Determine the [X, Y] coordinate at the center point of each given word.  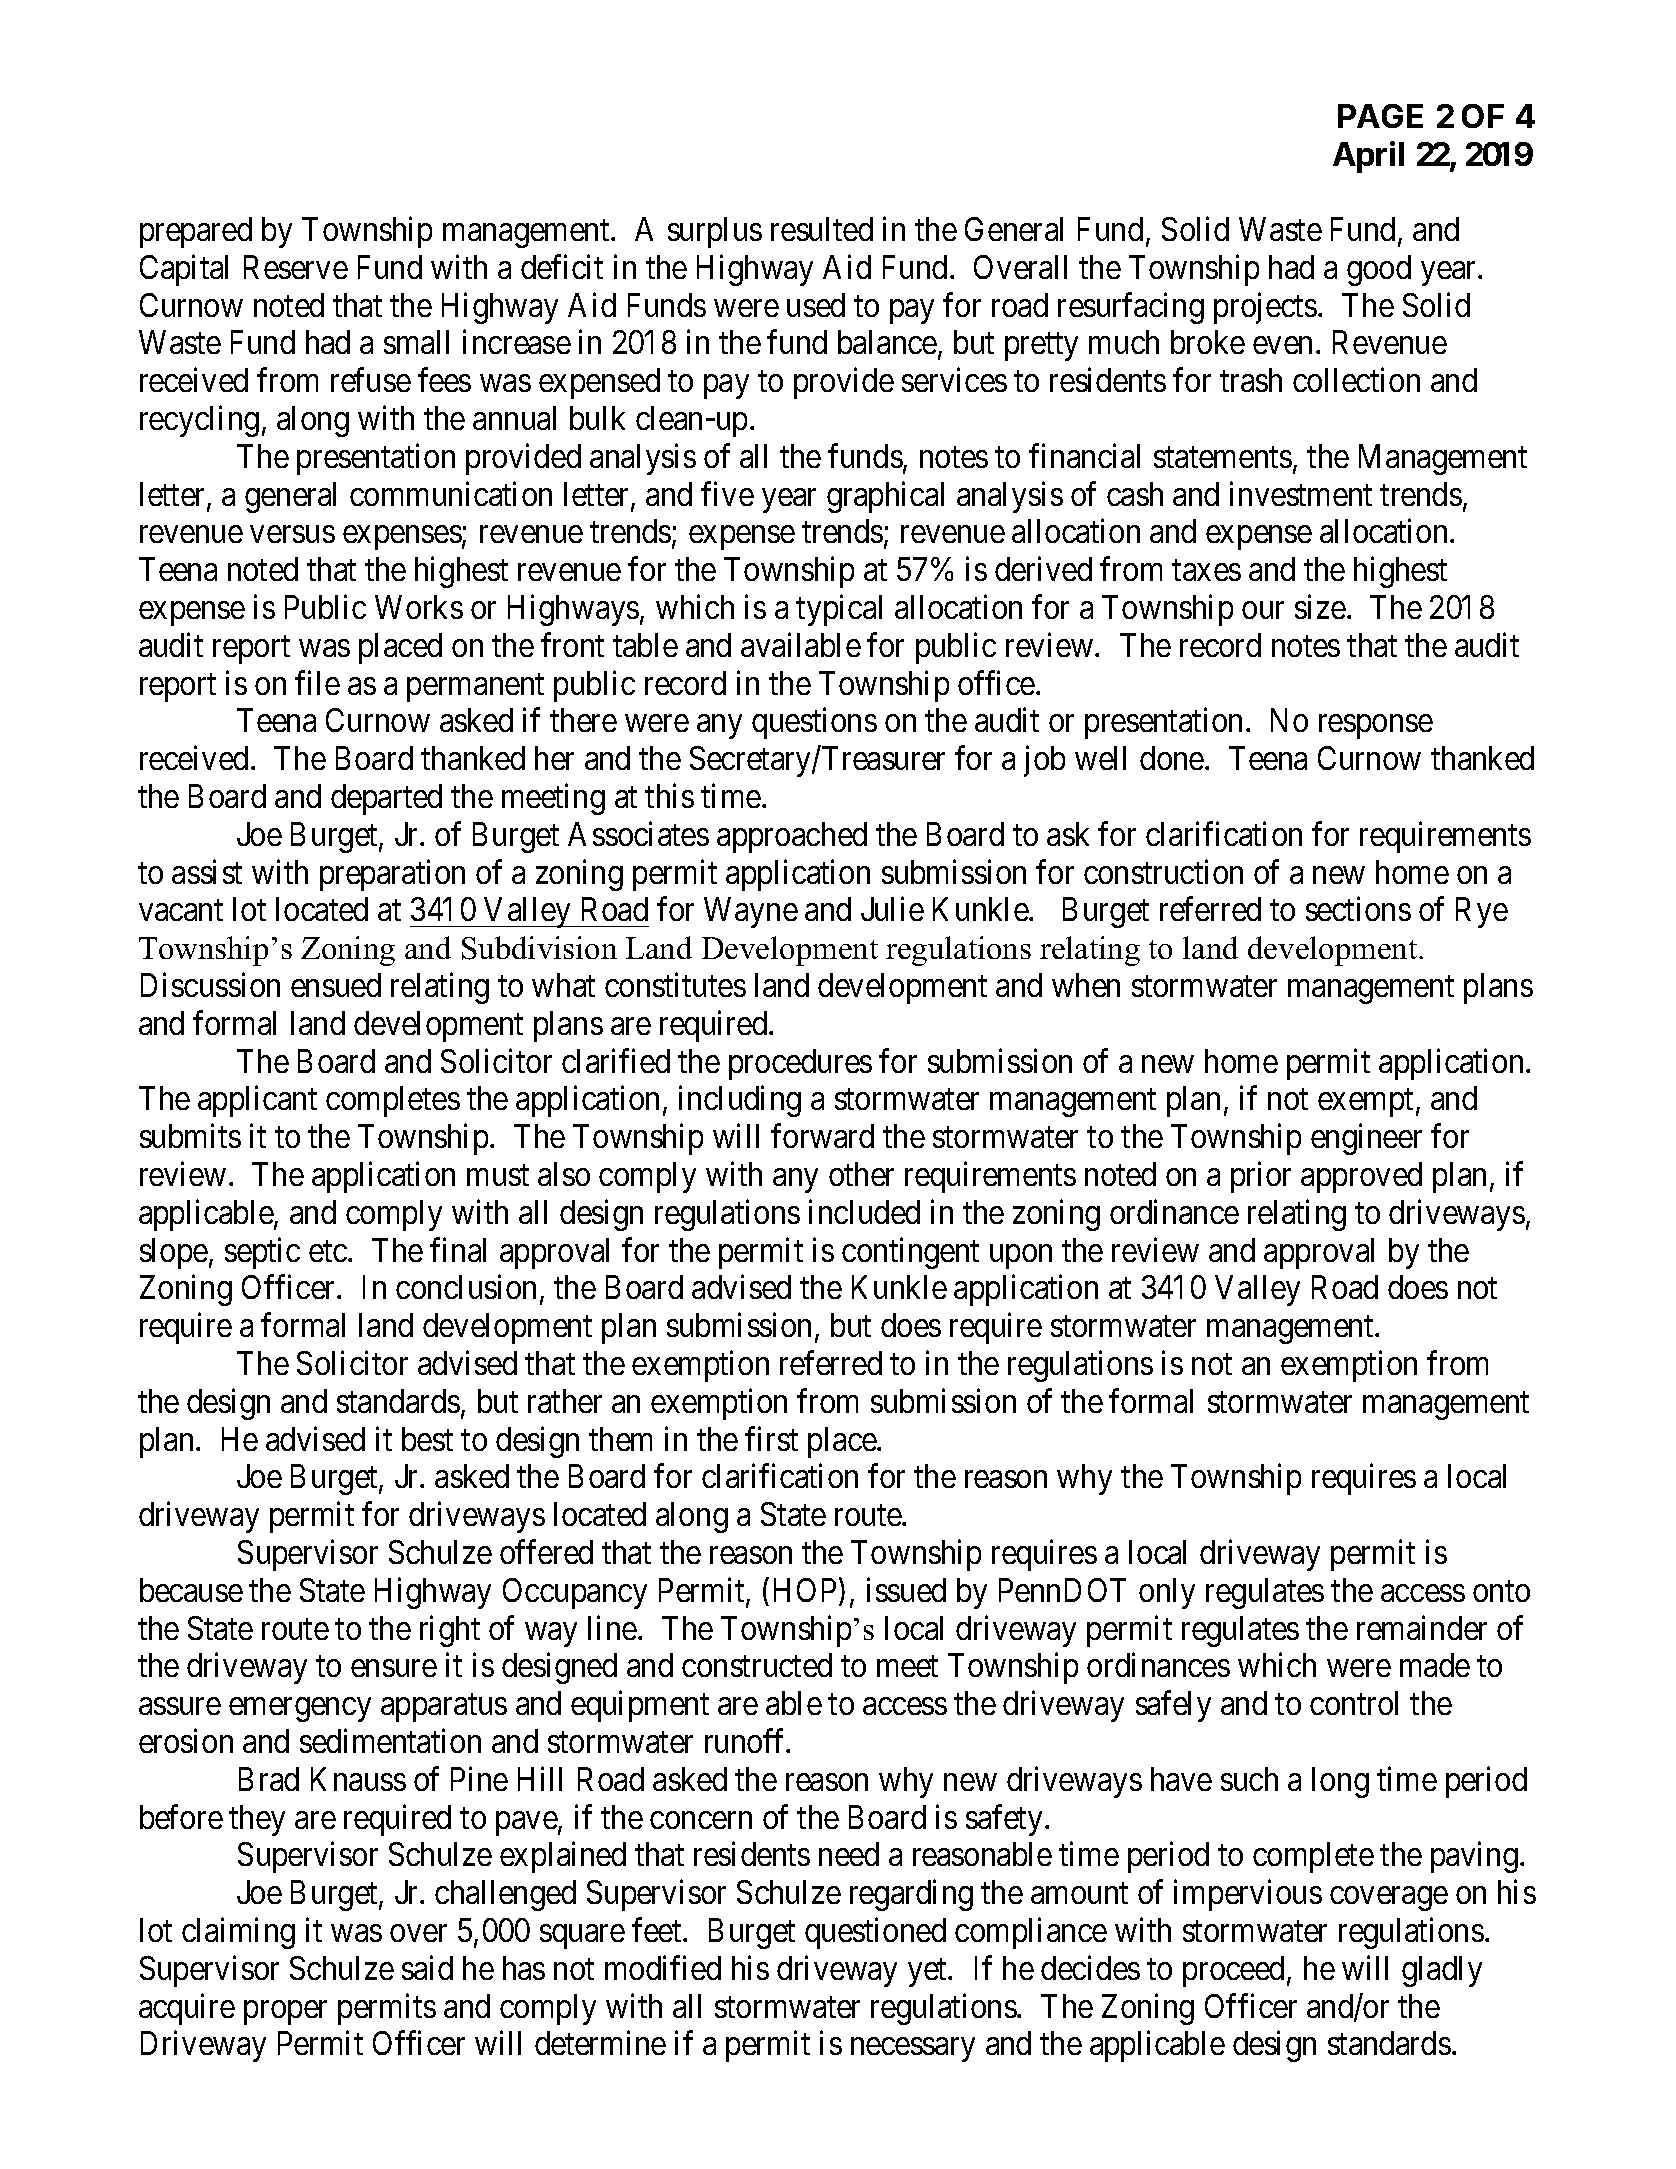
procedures [800, 1064]
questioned [875, 1933]
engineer [1366, 1139]
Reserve [296, 267]
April [1368, 157]
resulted [822, 229]
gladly [1442, 1971]
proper [285, 2013]
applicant [257, 1101]
